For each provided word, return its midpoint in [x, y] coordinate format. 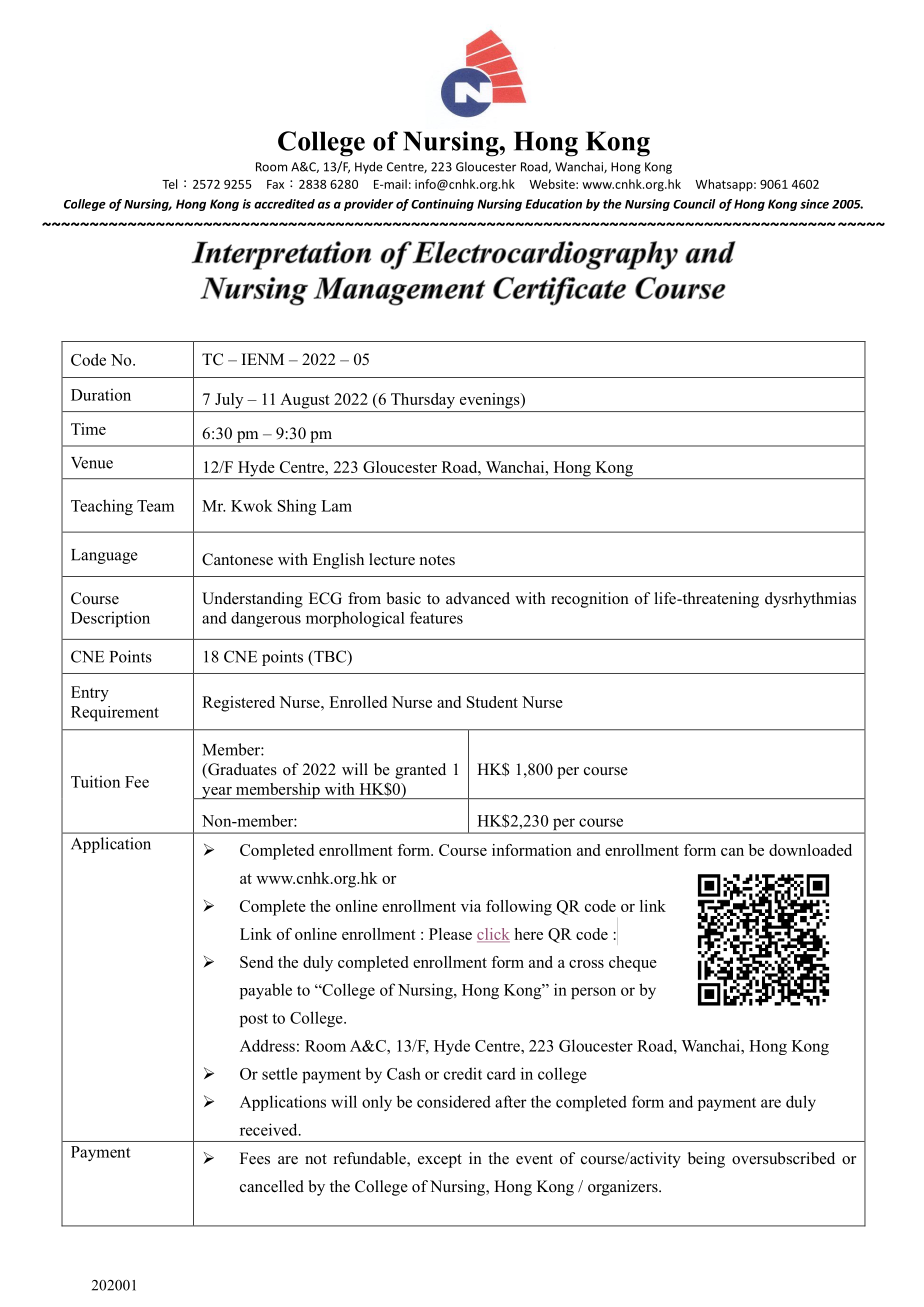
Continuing [442, 205]
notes [437, 560]
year [217, 793]
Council [694, 204]
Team [155, 506]
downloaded [810, 850]
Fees [255, 1158]
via [471, 906]
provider [369, 205]
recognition [590, 600]
